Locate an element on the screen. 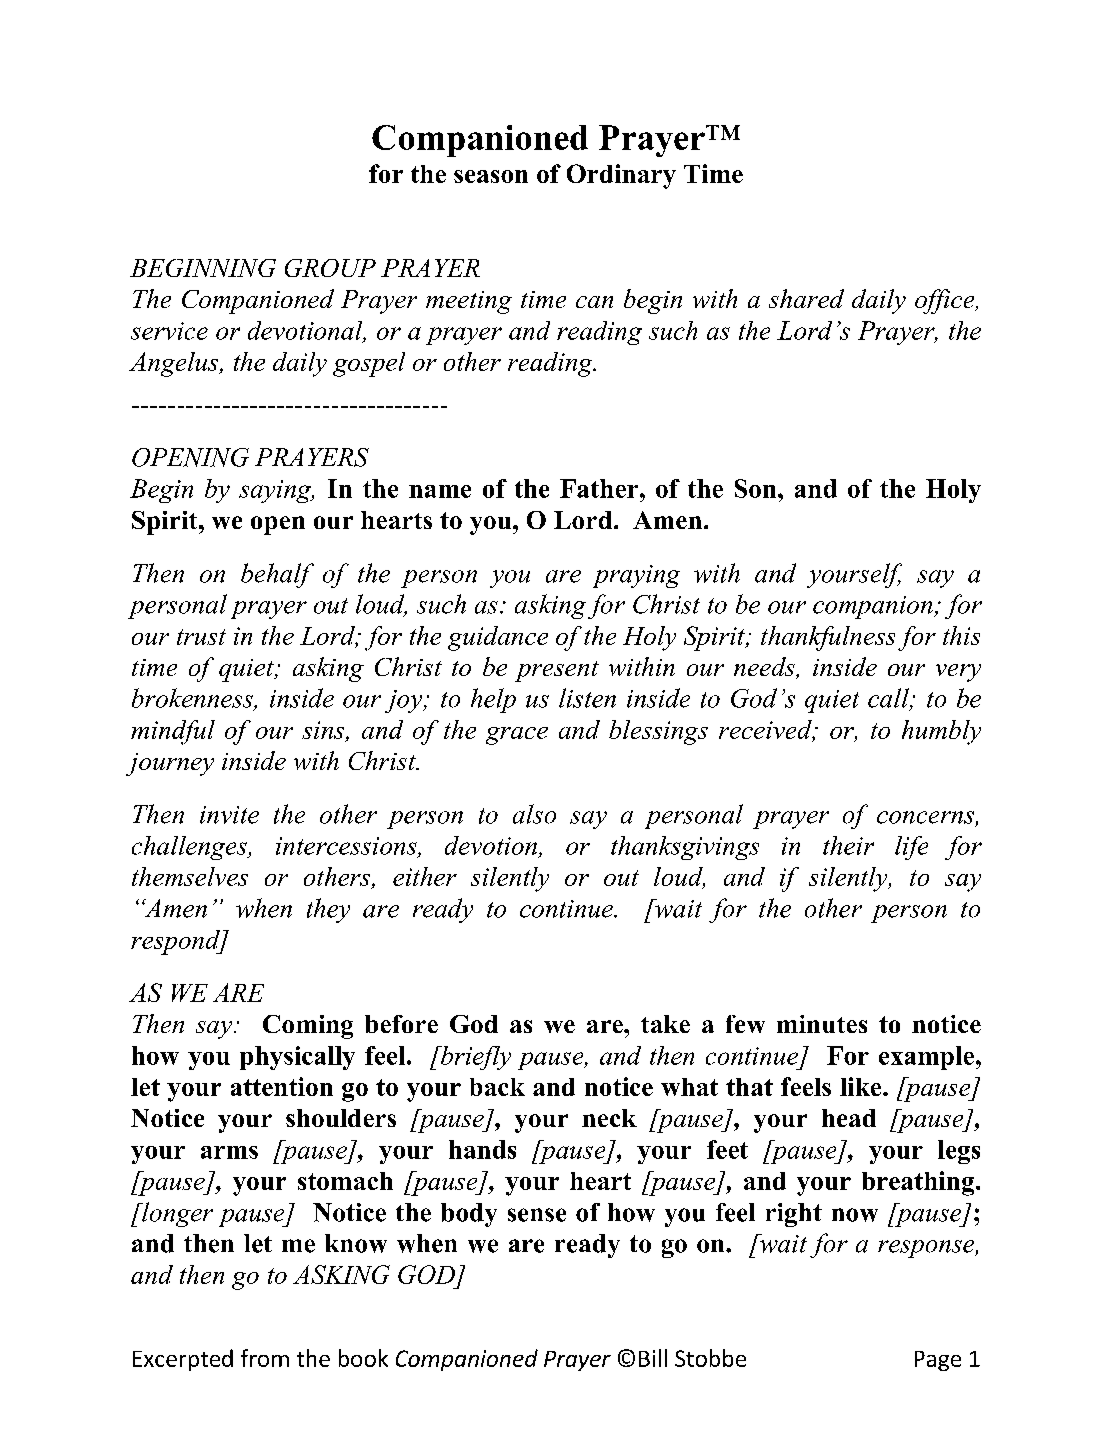 Image resolution: width=1112 pixels, height=1439 pixels. Ordinary is located at coordinates (621, 176).
